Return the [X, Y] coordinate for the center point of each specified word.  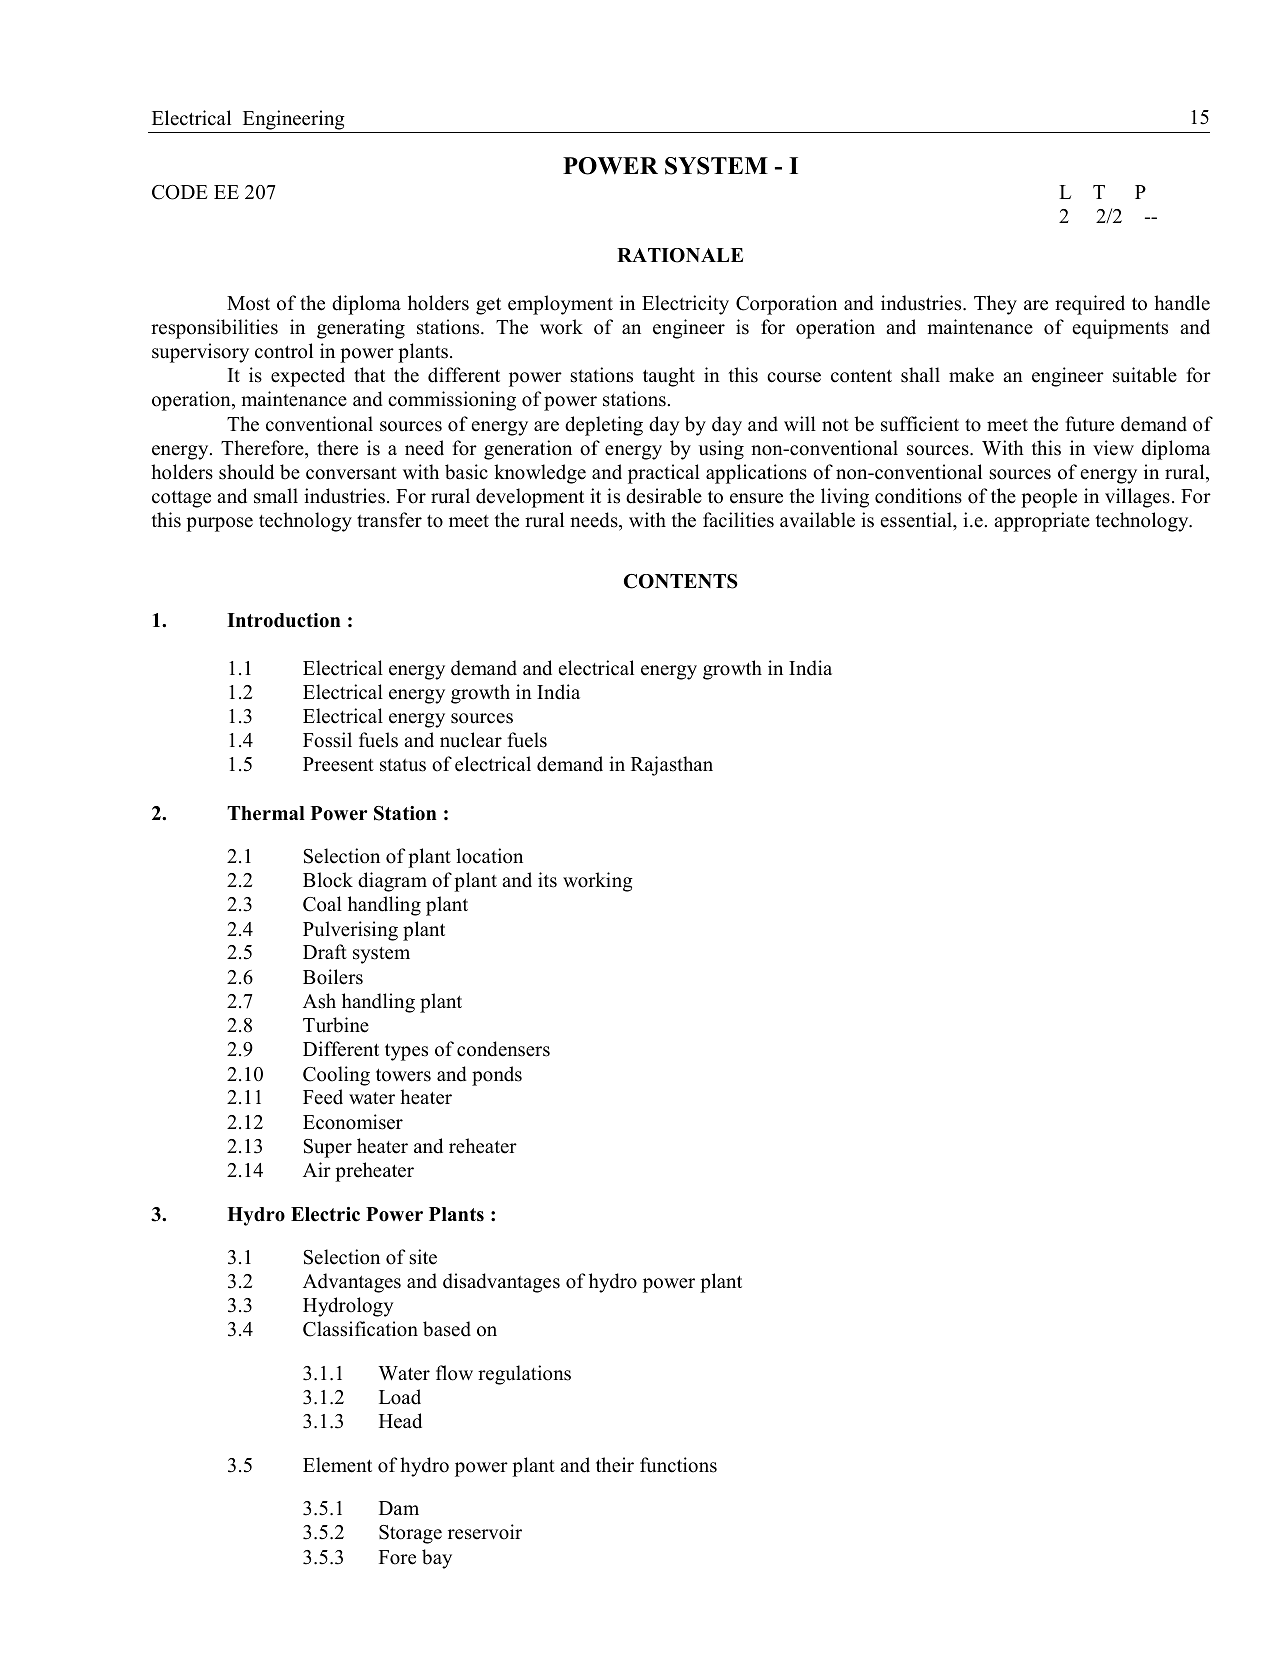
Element [337, 1465]
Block [328, 880]
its [547, 880]
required [1090, 305]
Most [248, 303]
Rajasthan [672, 766]
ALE [721, 255]
